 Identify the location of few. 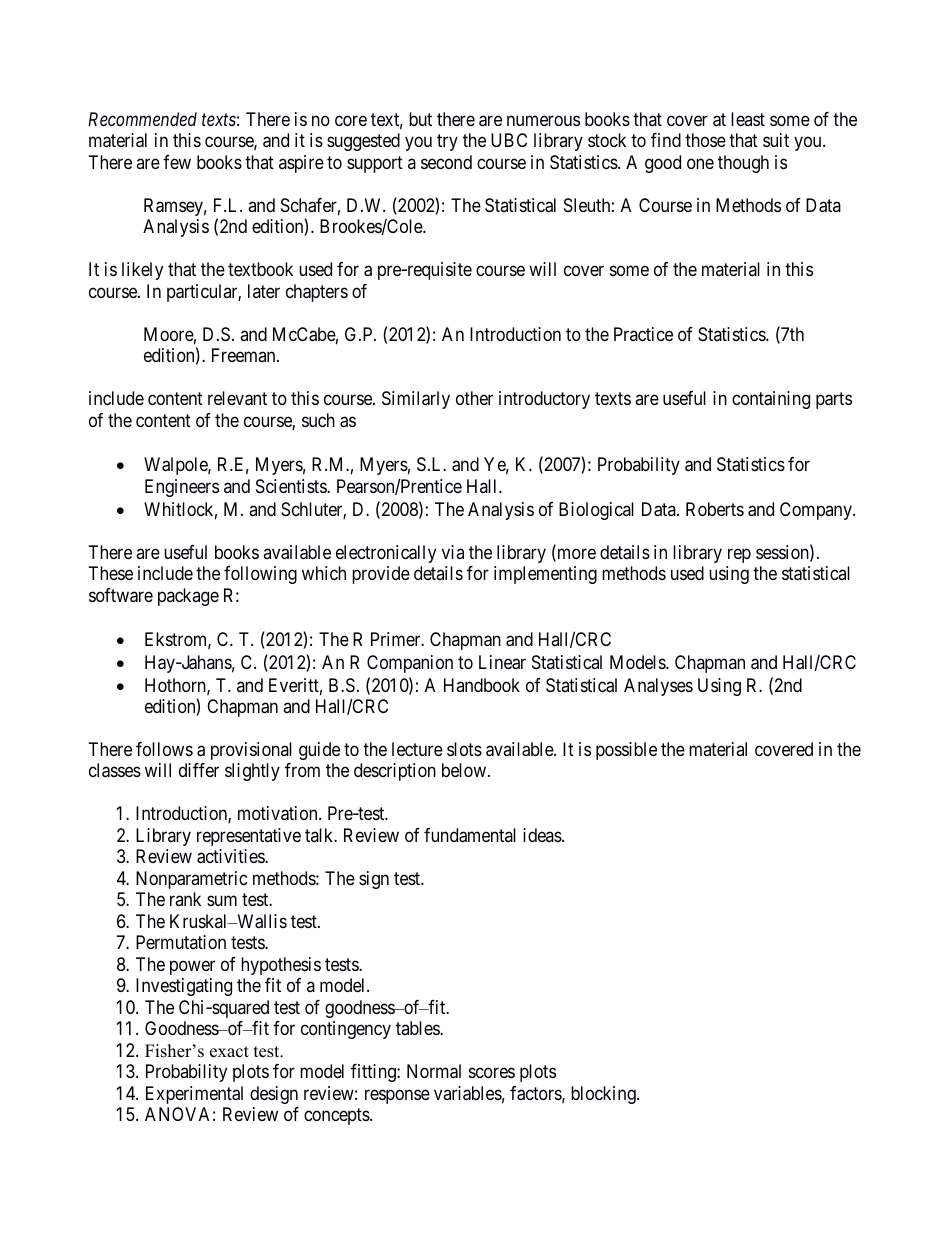
(177, 162).
